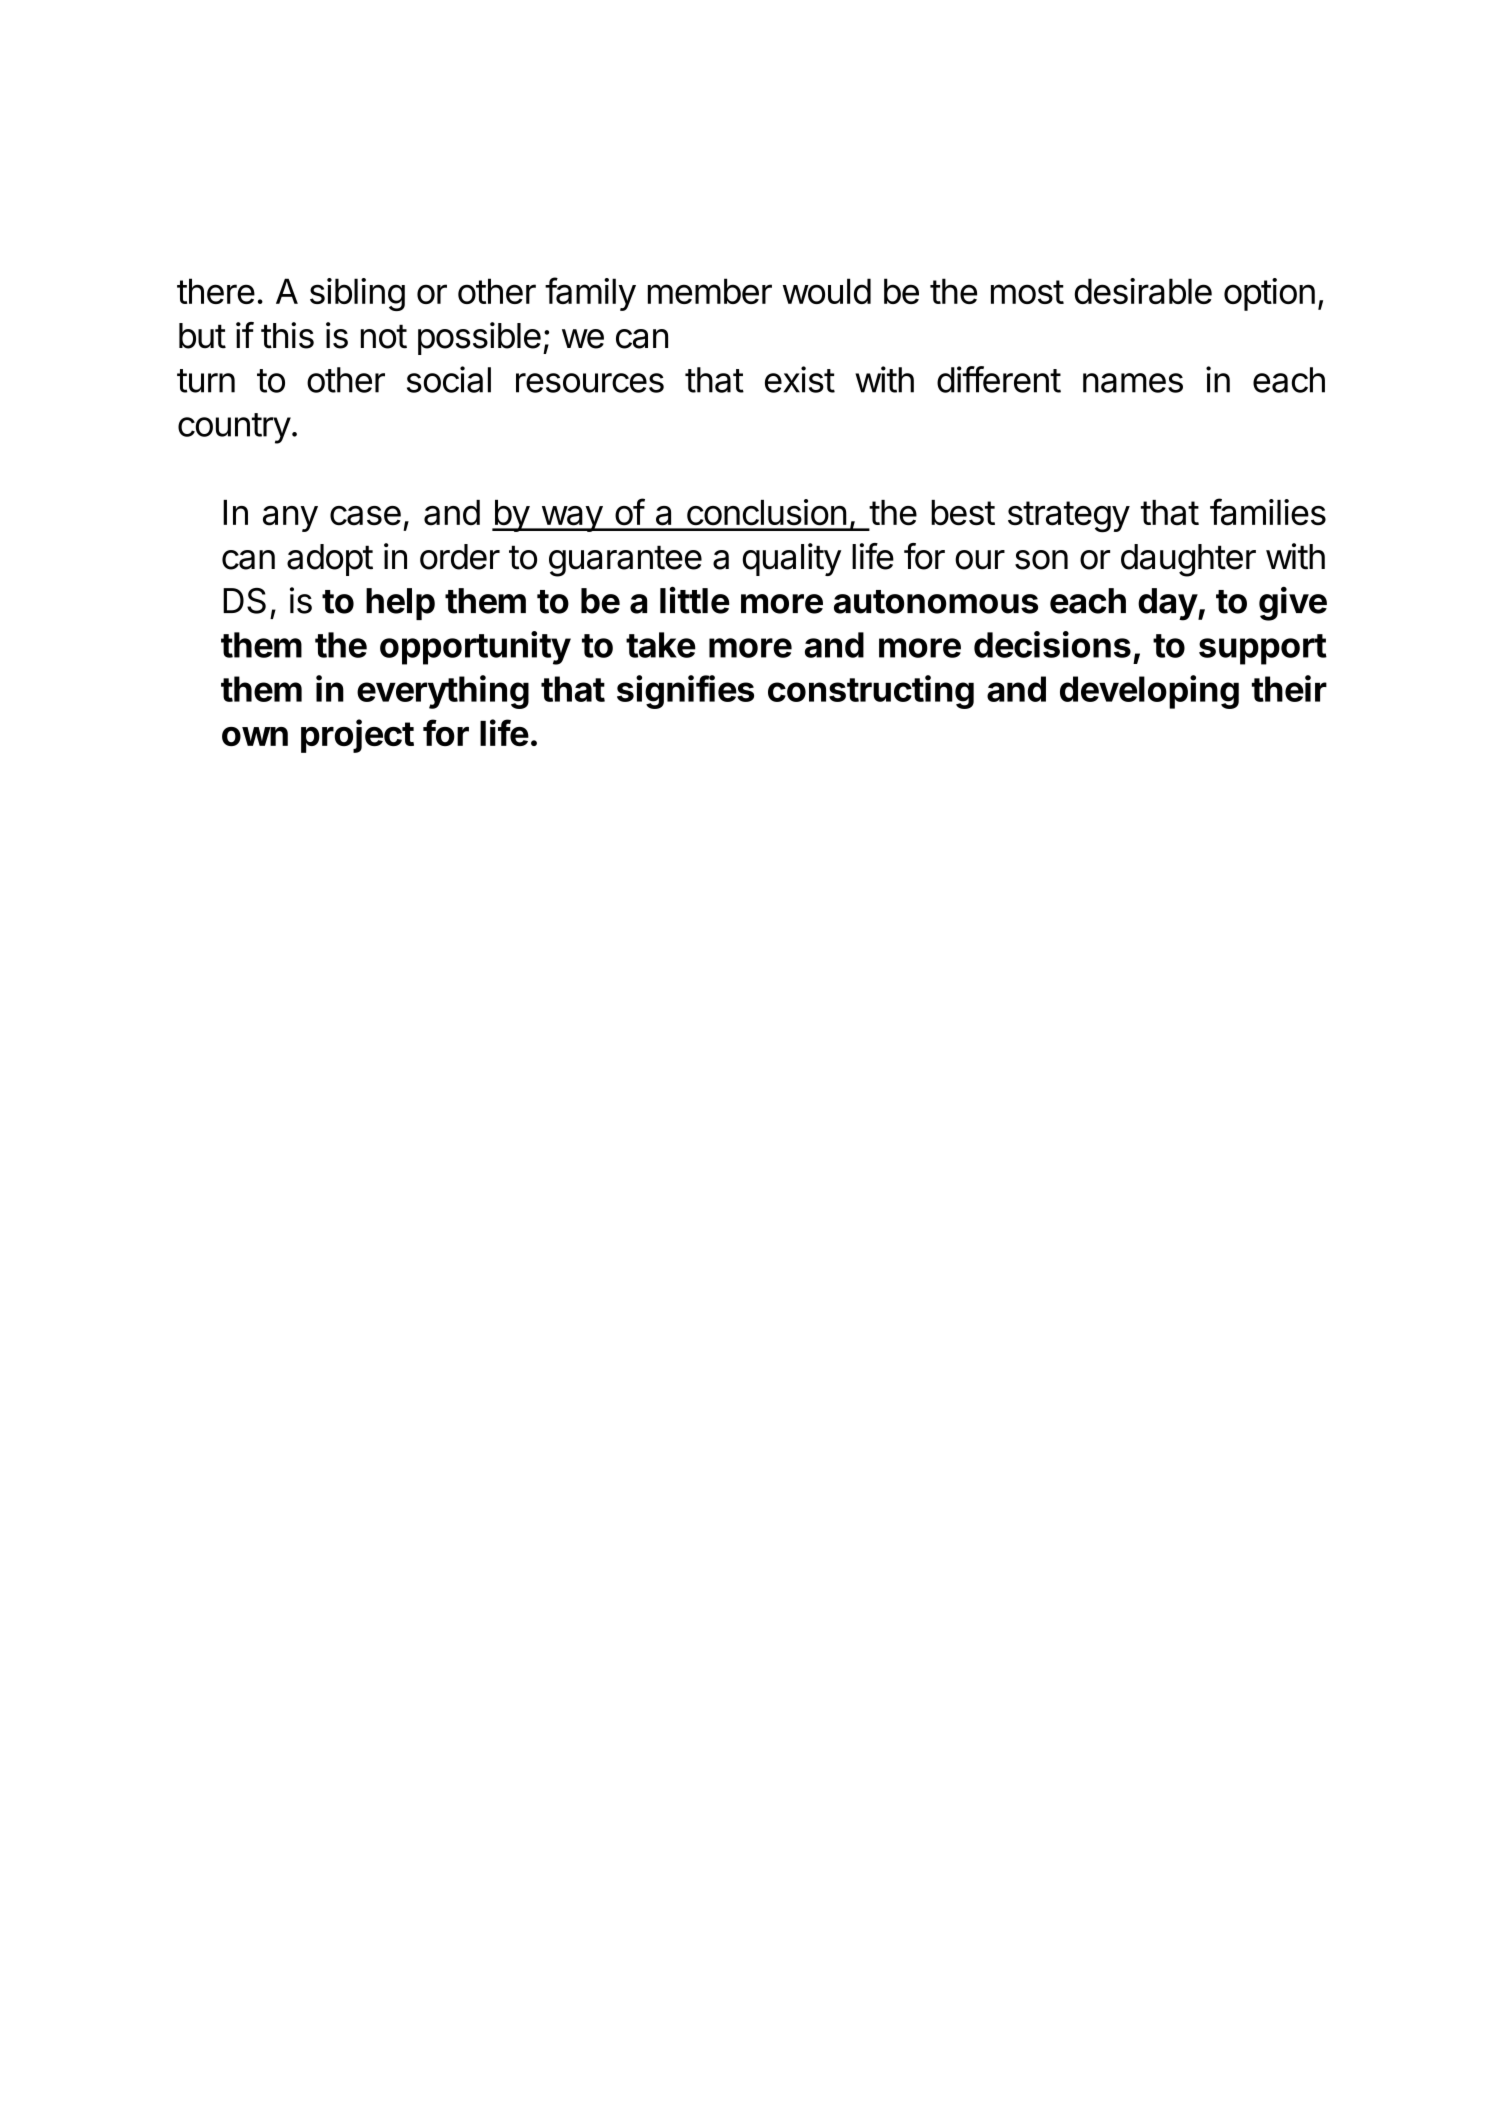  Describe the element at coordinates (800, 379) in the screenshot. I see `exist` at that location.
